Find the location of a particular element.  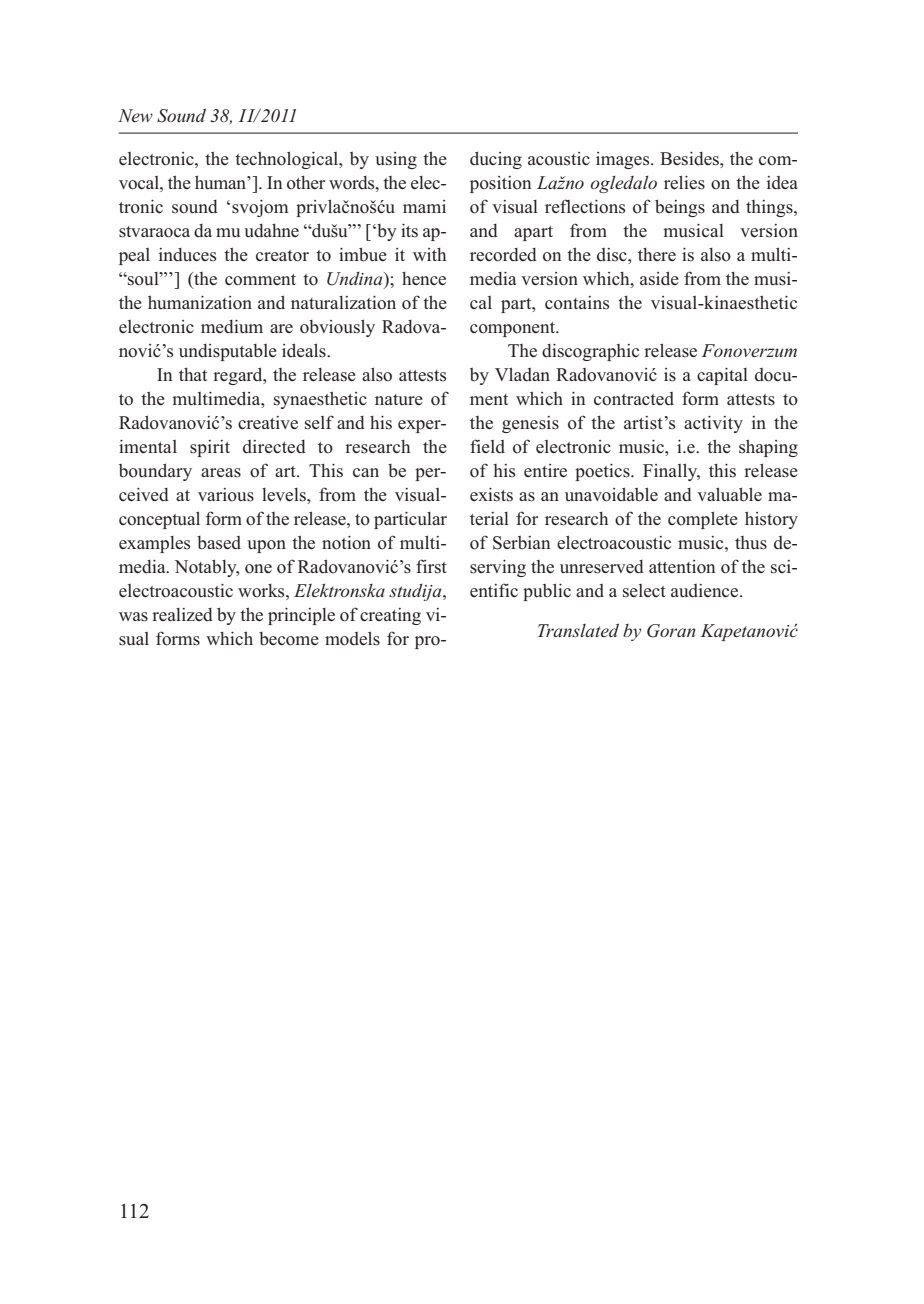

New is located at coordinates (135, 115).
